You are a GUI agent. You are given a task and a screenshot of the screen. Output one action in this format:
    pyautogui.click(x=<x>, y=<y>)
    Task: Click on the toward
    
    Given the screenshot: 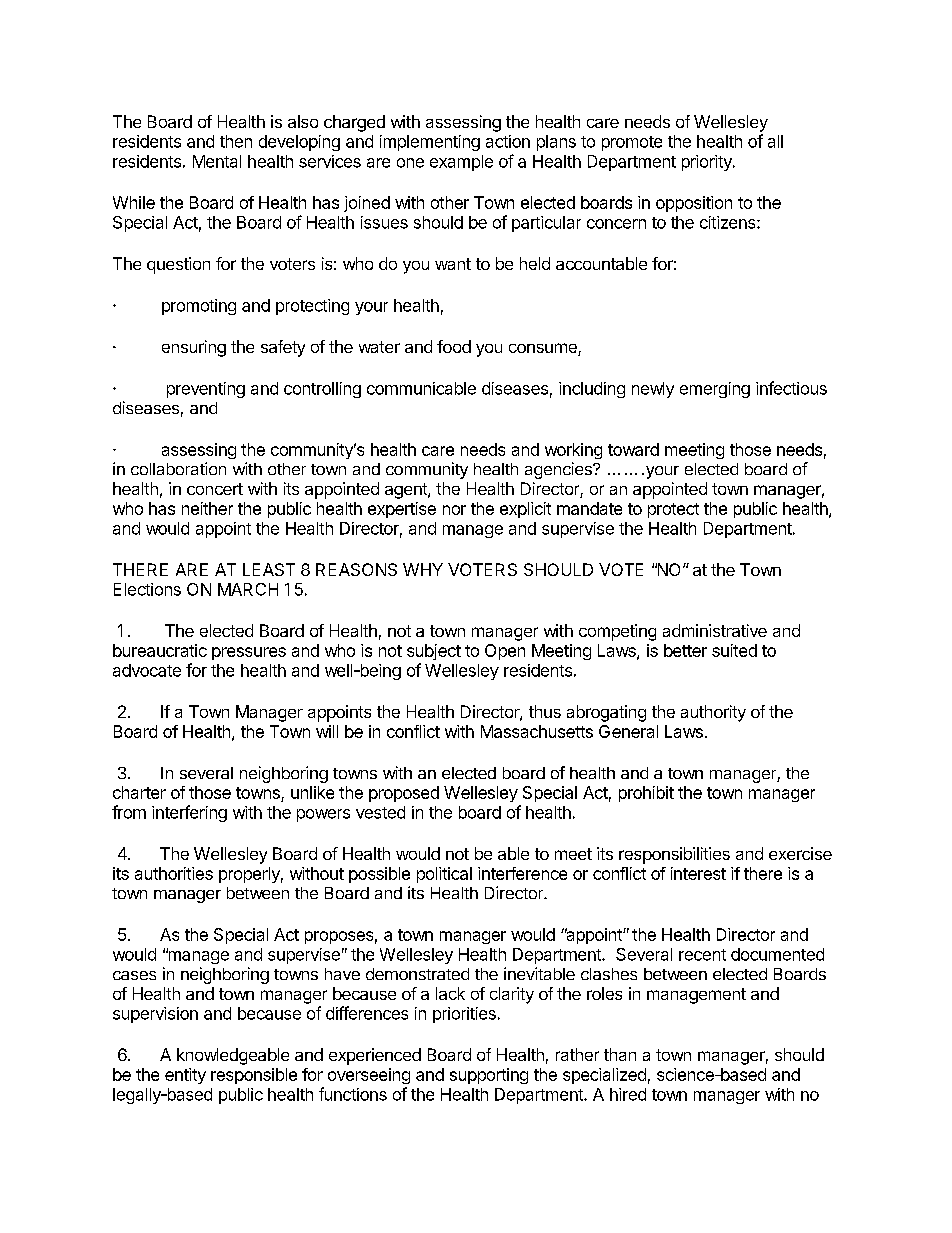 What is the action you would take?
    pyautogui.click(x=633, y=449)
